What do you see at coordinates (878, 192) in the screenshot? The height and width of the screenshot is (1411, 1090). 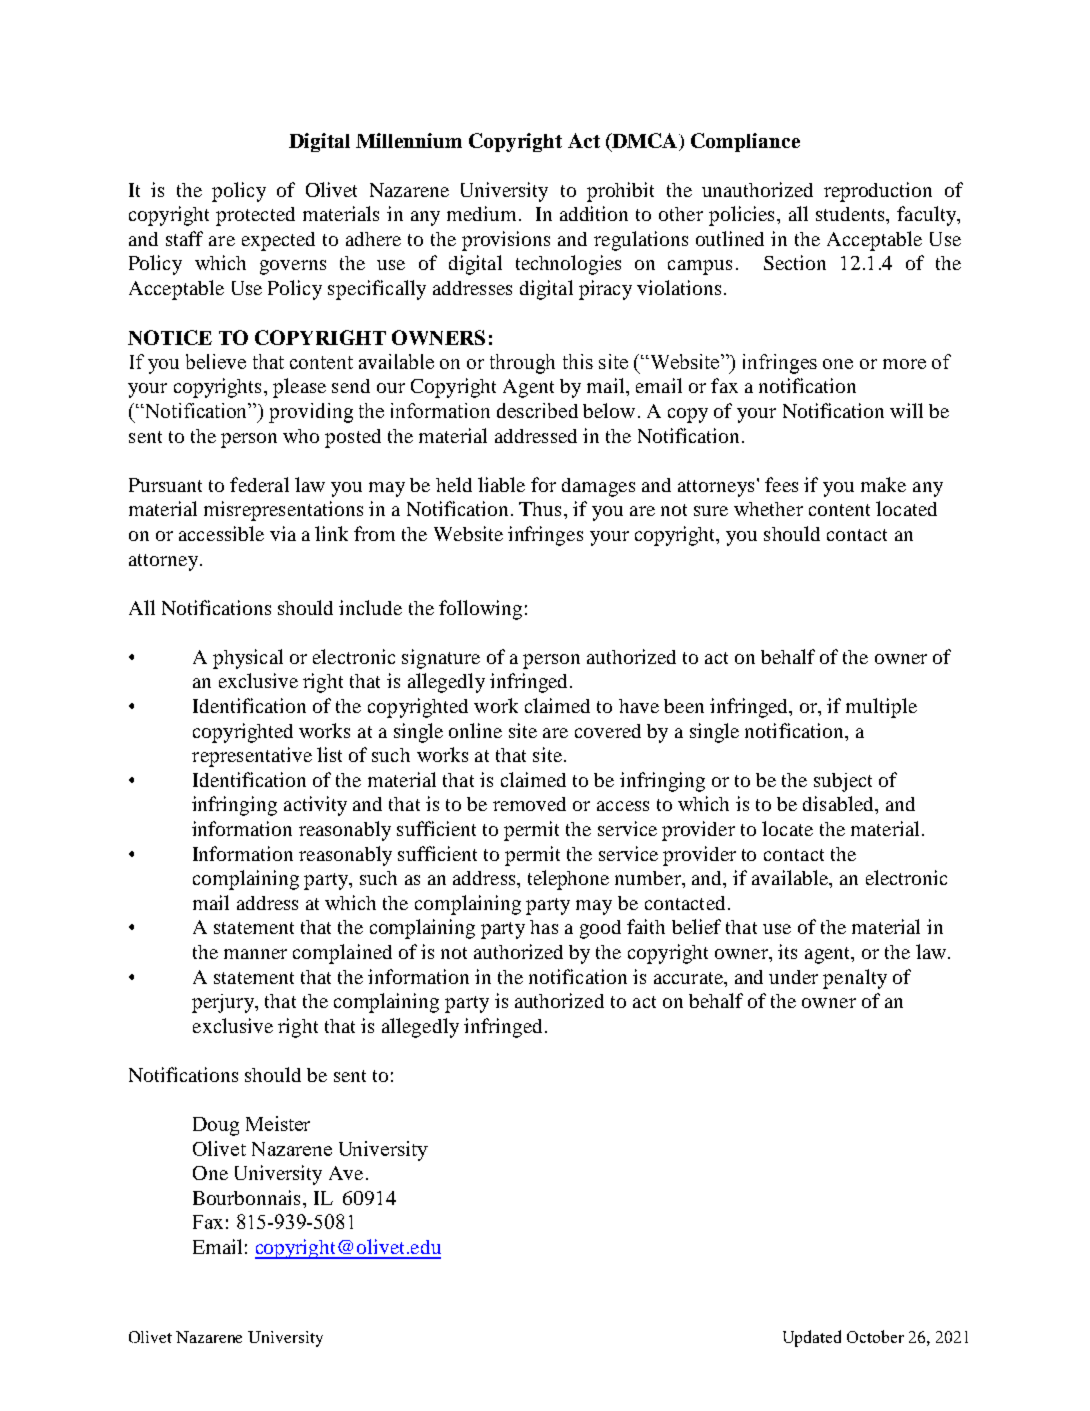 I see `reproduction` at bounding box center [878, 192].
